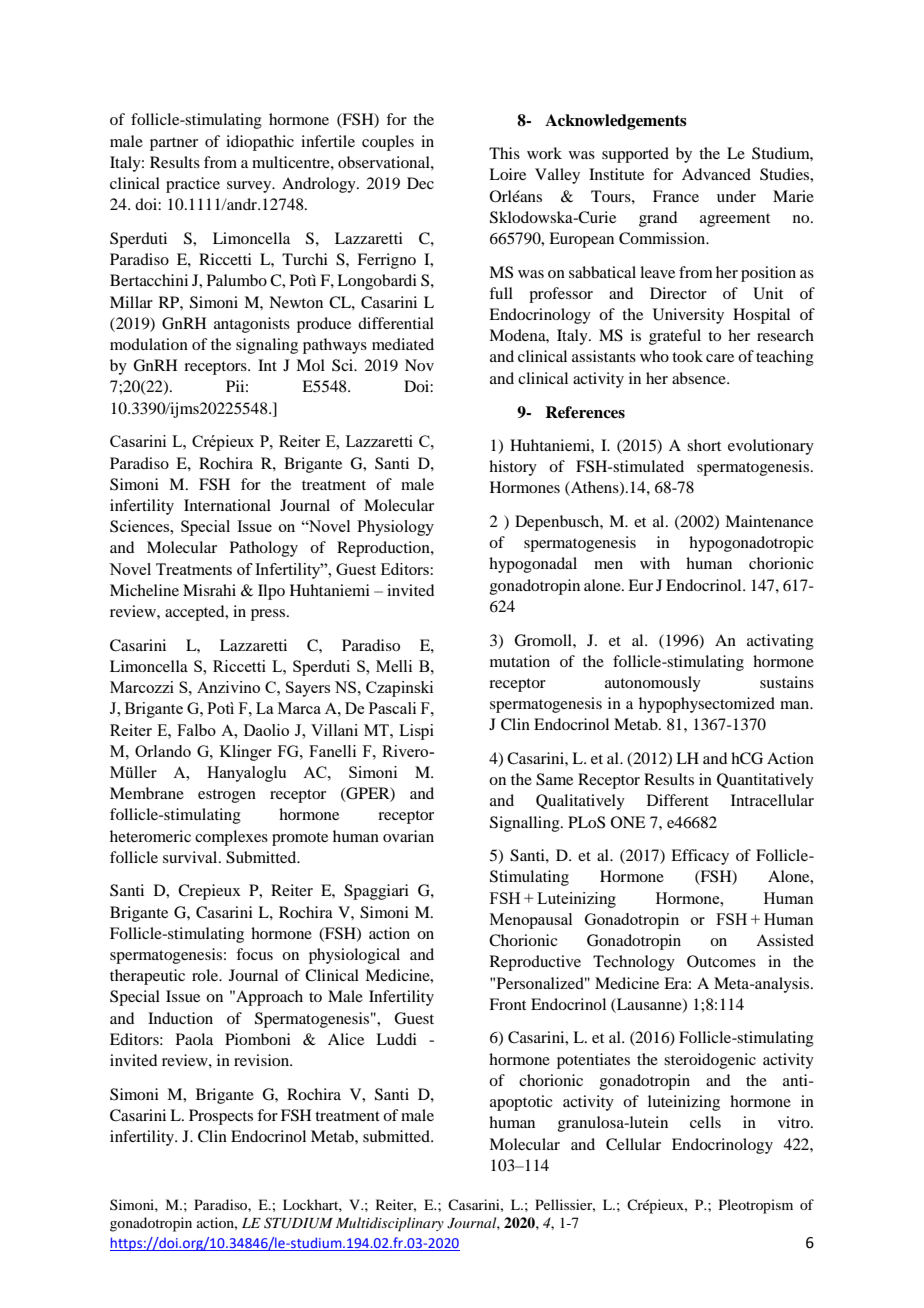  What do you see at coordinates (221, 1117) in the image?
I see `Prospects` at bounding box center [221, 1117].
